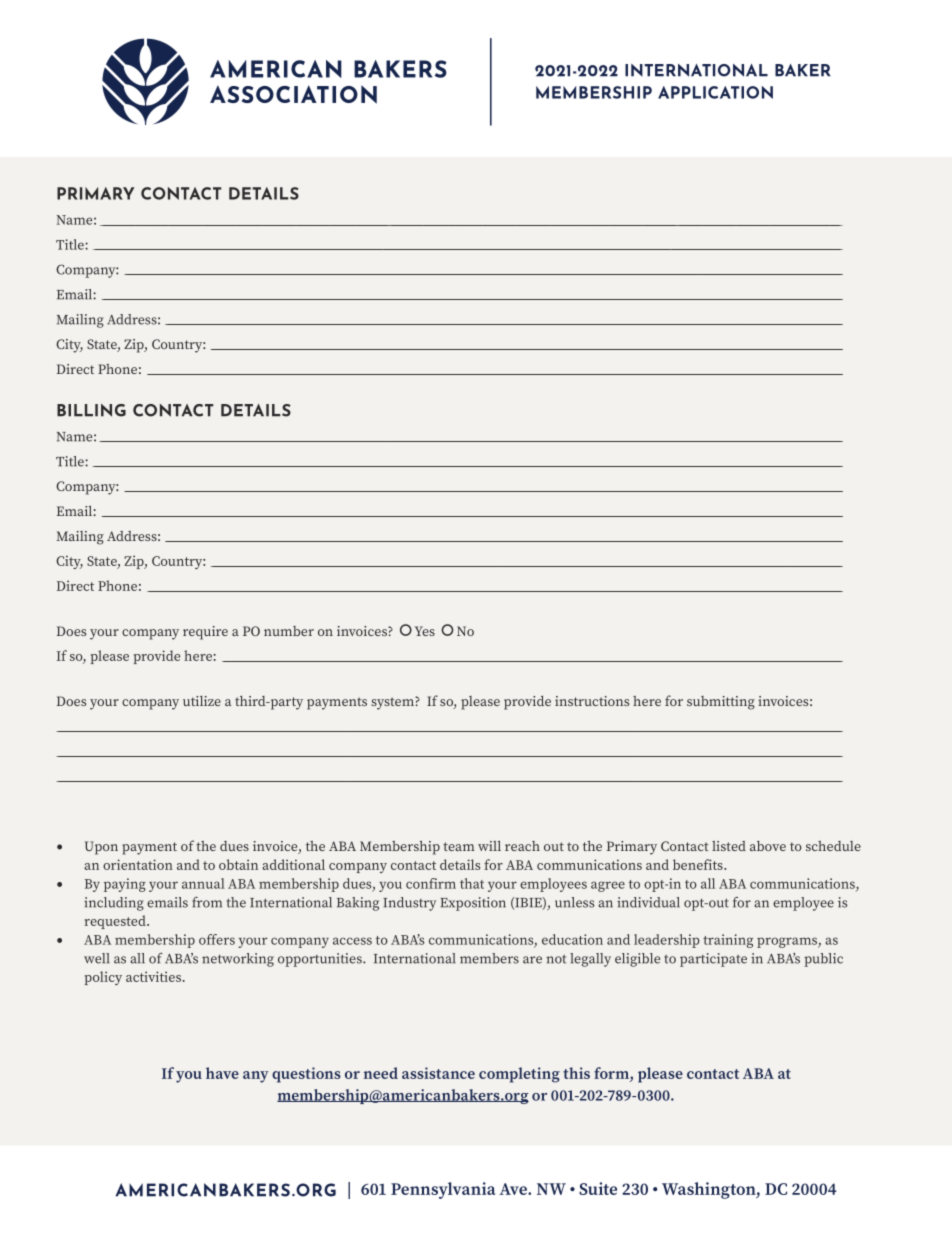  What do you see at coordinates (592, 701) in the screenshot?
I see `instructions` at bounding box center [592, 701].
